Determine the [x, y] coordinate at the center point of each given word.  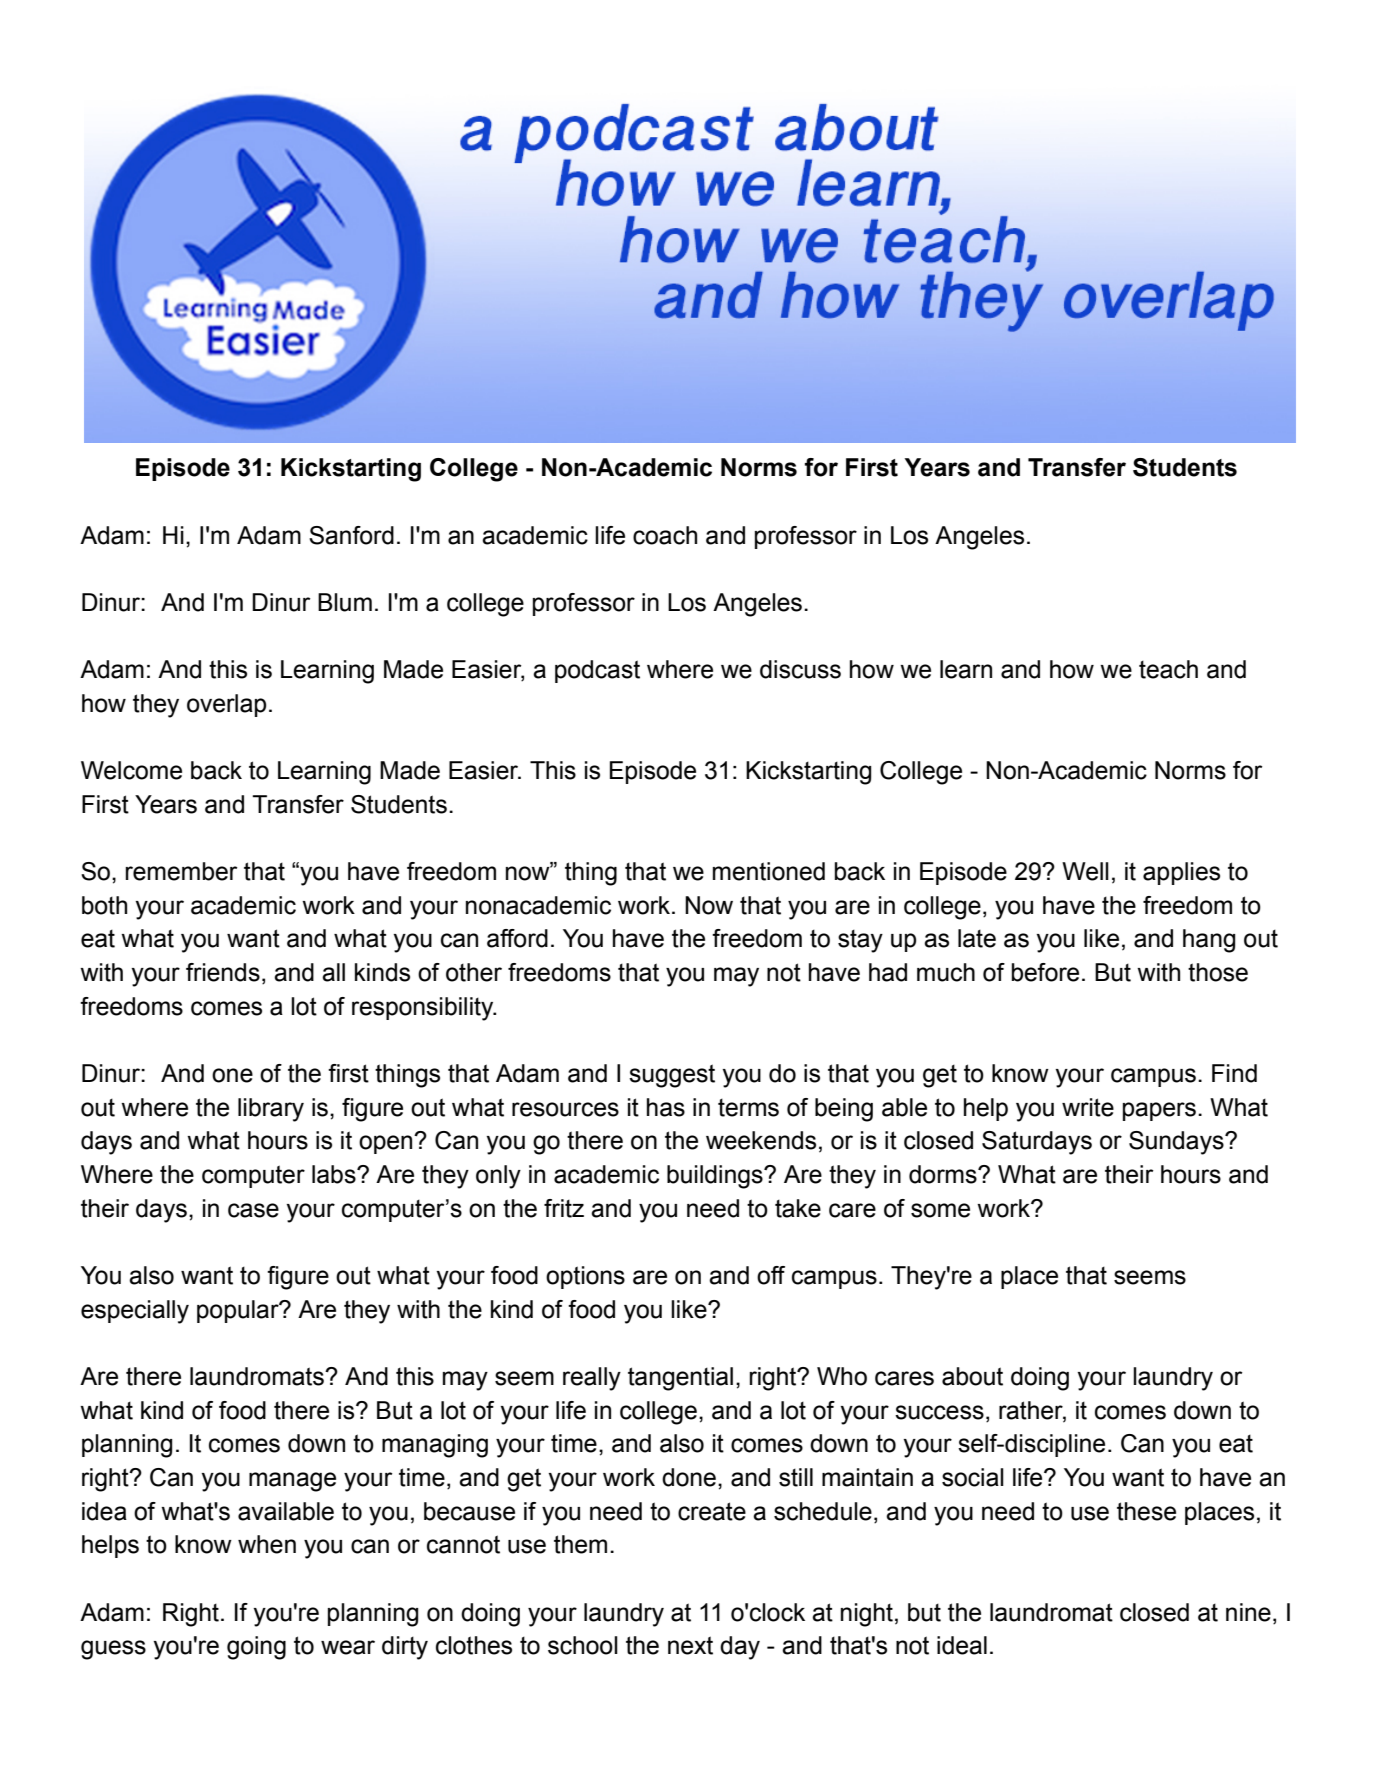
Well [1085, 871]
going [256, 1648]
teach [1168, 669]
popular [239, 1311]
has [666, 1107]
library [271, 1110]
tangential [680, 1379]
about [972, 1376]
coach [665, 535]
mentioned [769, 871]
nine [1248, 1612]
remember [181, 871]
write [1088, 1107]
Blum [345, 602]
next [690, 1645]
